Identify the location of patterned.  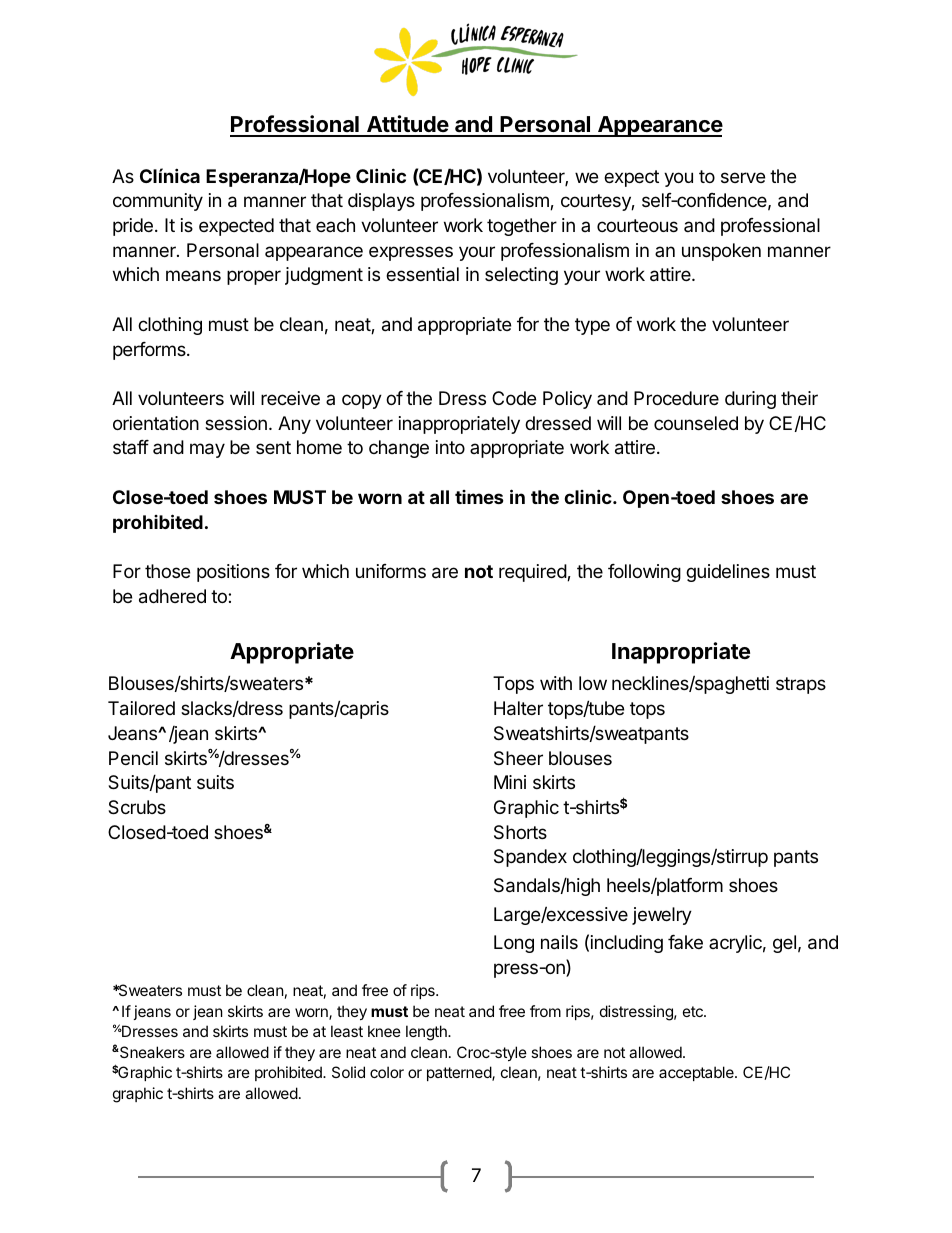
(460, 1073).
